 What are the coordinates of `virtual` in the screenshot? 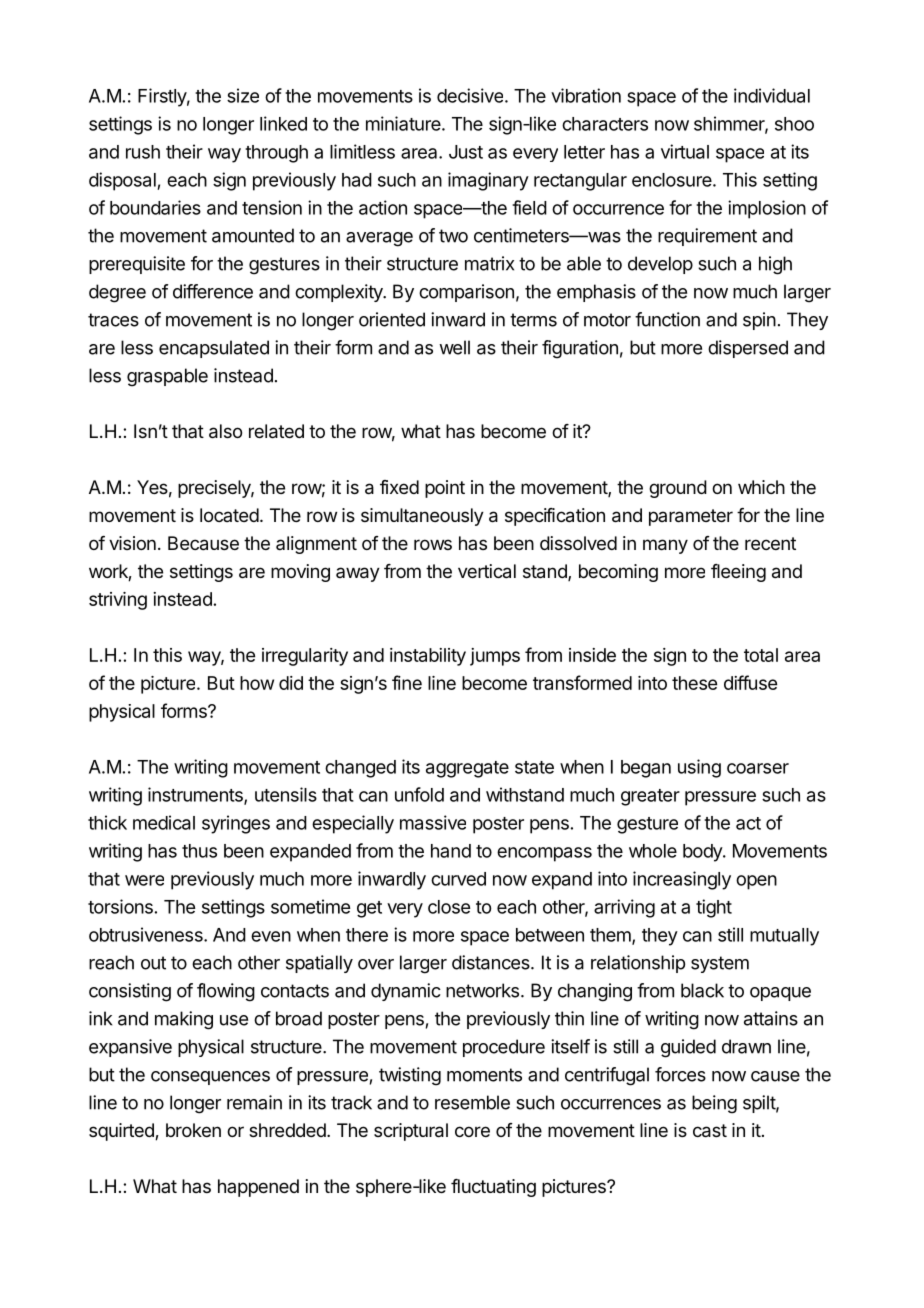 It's located at (685, 151).
